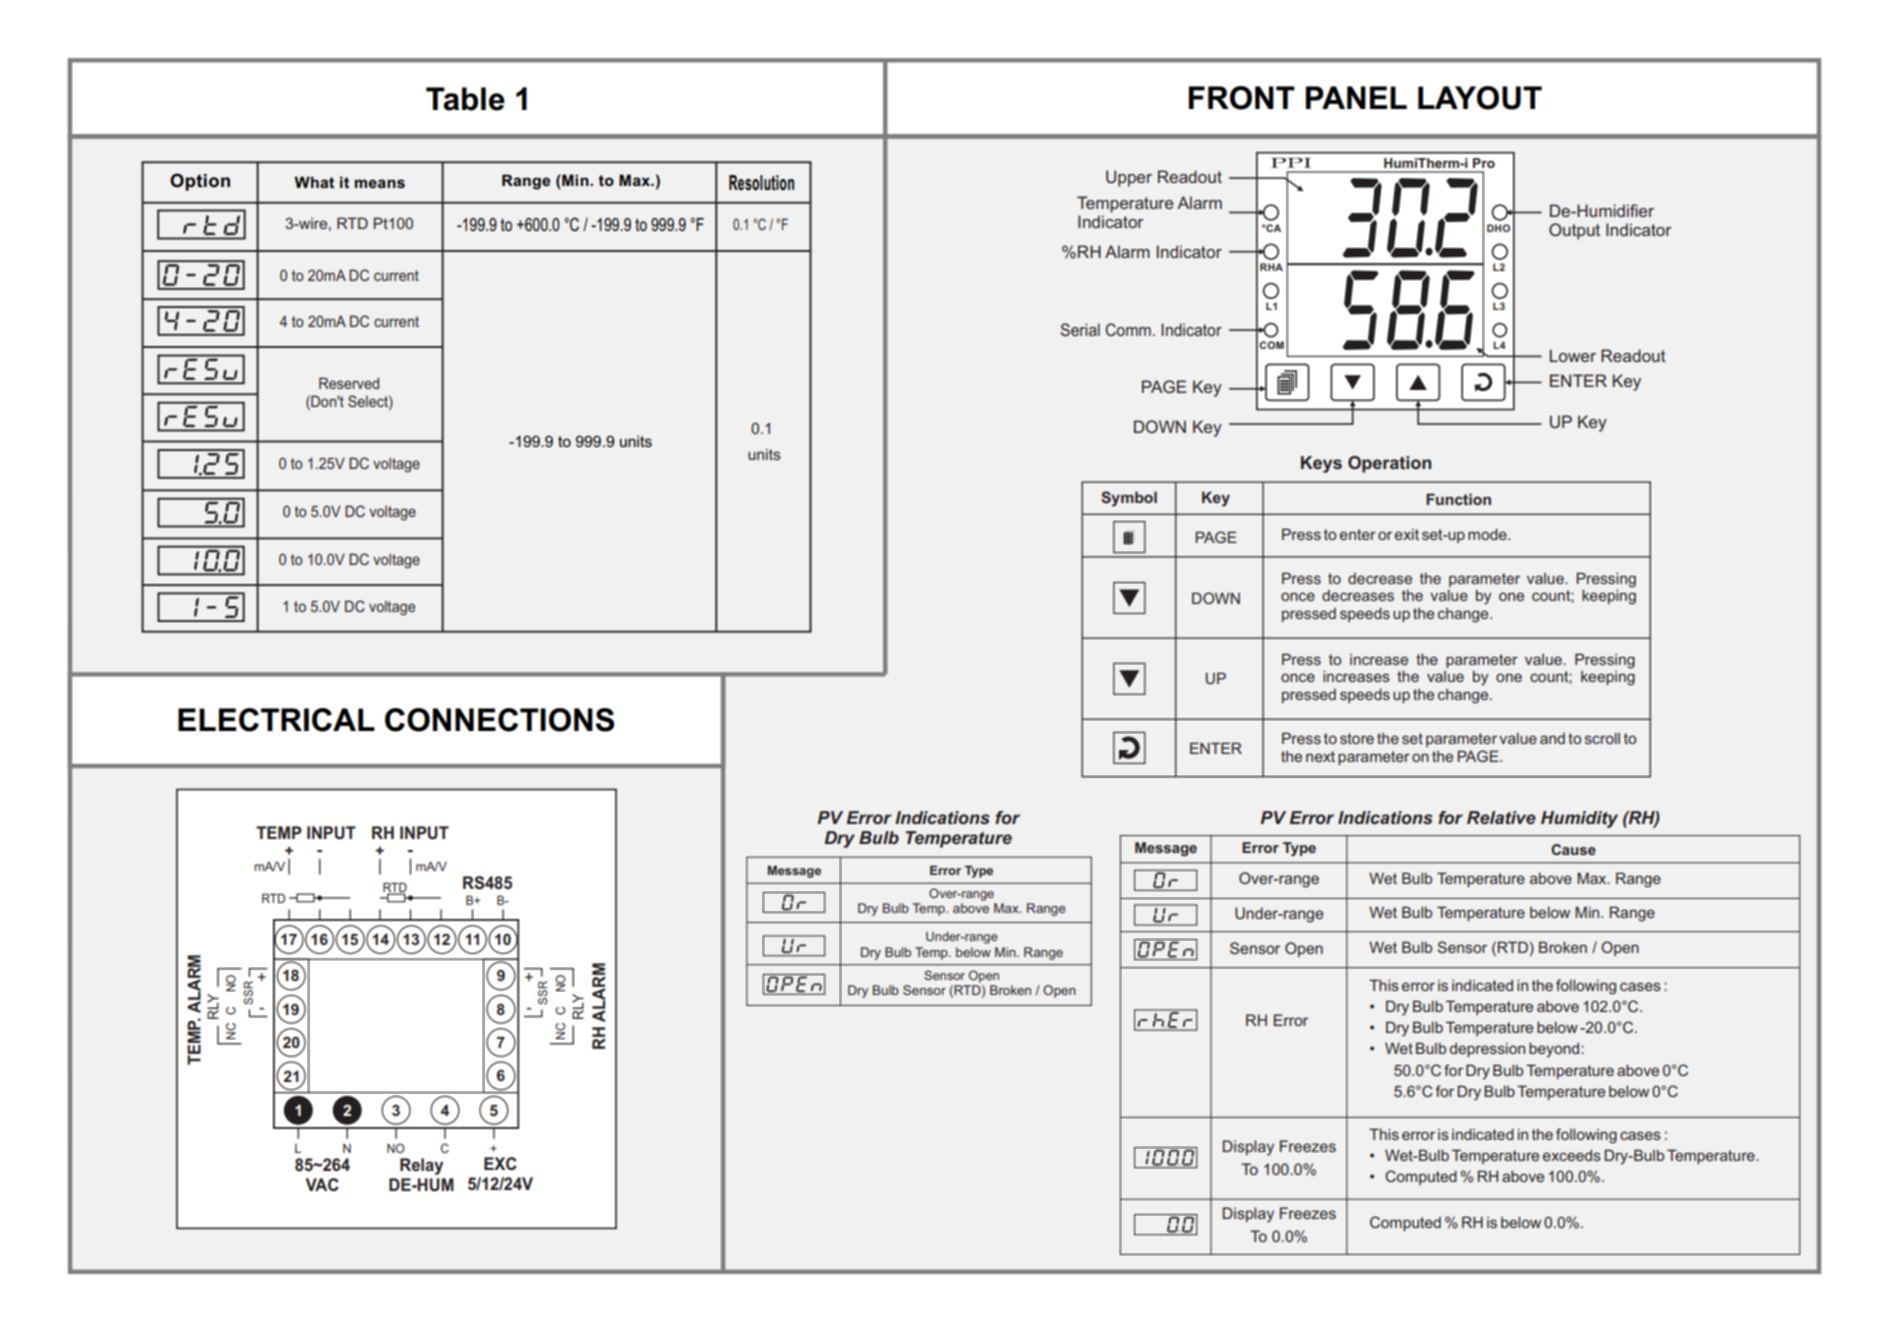  I want to click on ELECTRICAL, so click(276, 720).
